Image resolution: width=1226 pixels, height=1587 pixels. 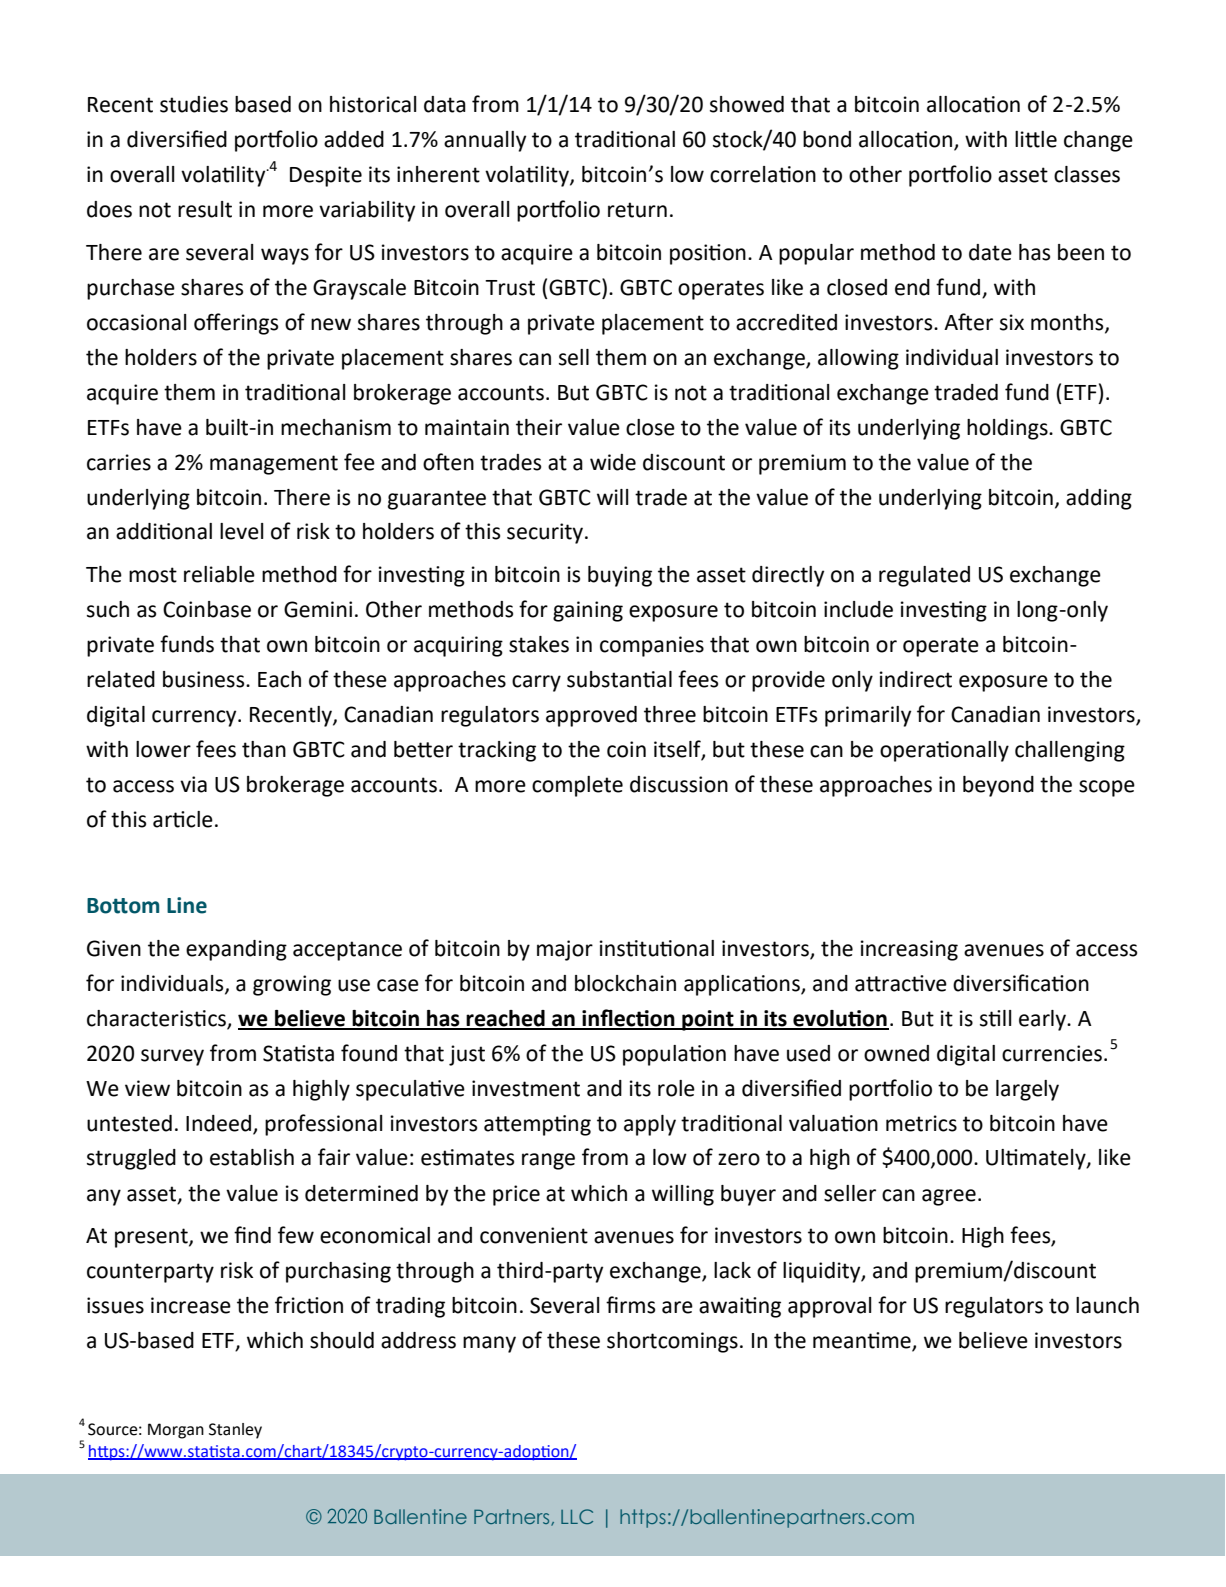 I want to click on Indeed, so click(x=218, y=1123).
